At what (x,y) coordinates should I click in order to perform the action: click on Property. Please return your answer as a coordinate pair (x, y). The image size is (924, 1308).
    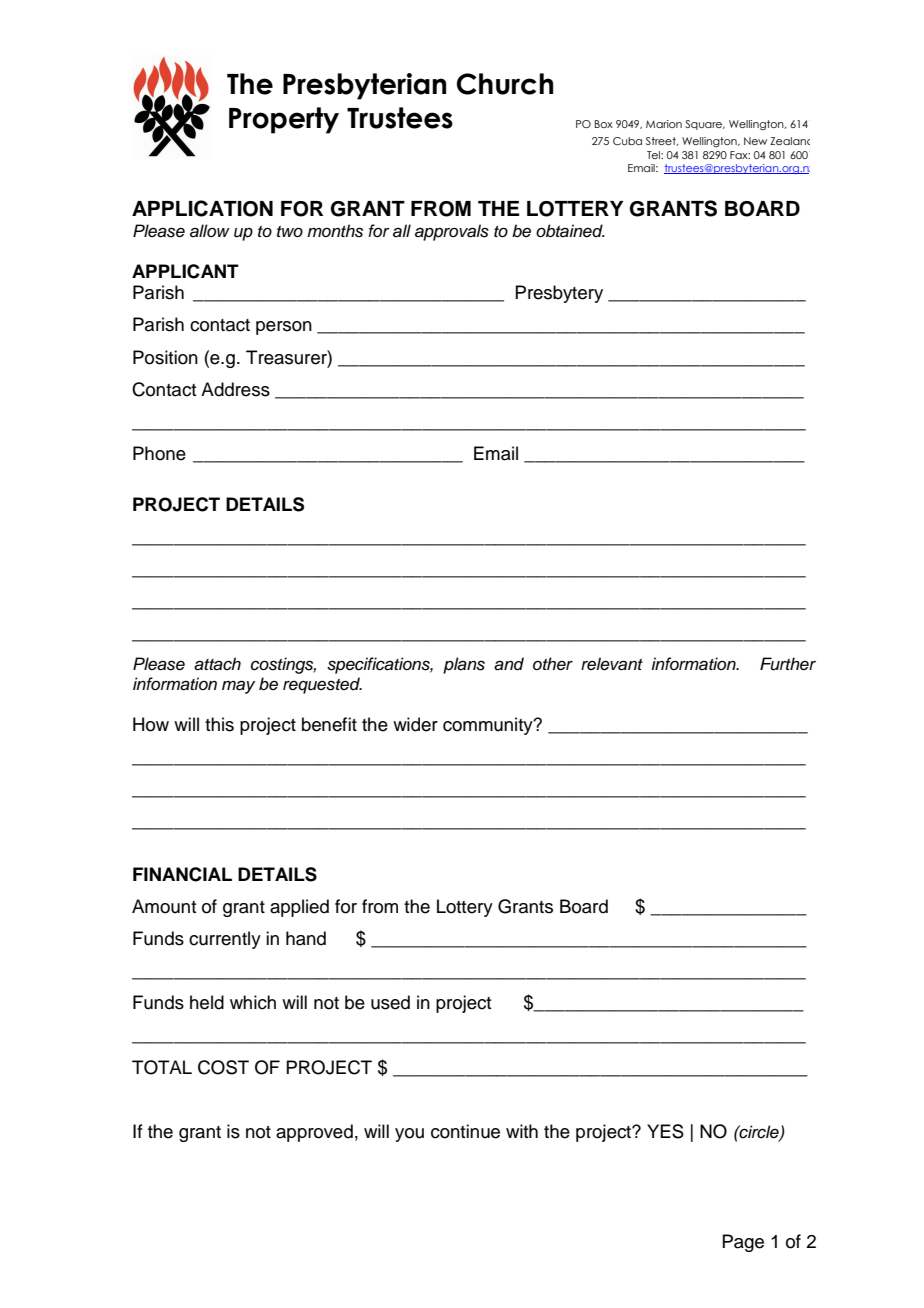
    Looking at the image, I should click on (284, 120).
